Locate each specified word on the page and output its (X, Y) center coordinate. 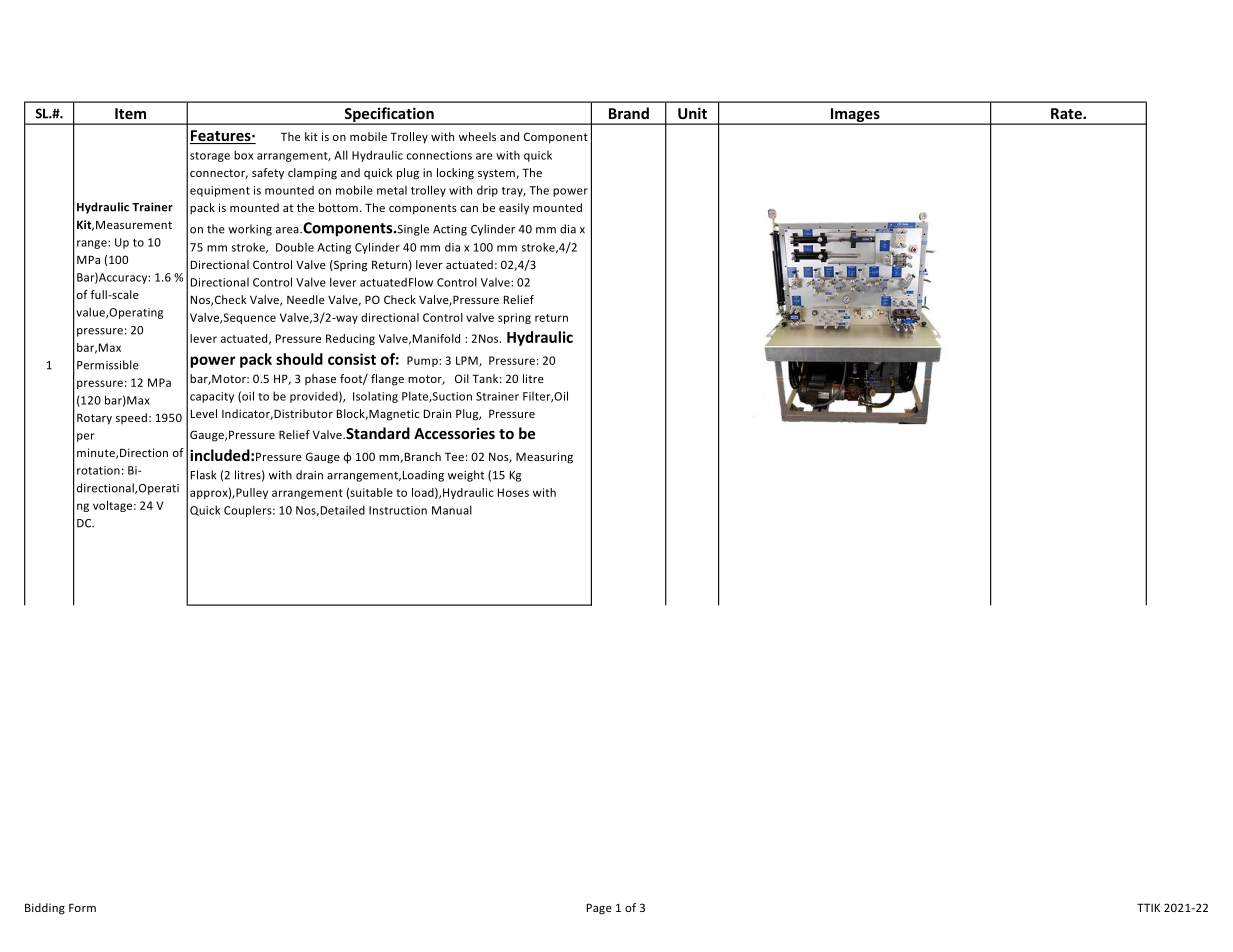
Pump (423, 361)
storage (210, 157)
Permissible (108, 365)
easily (514, 209)
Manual (452, 510)
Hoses (513, 492)
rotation (98, 470)
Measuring (544, 458)
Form (82, 907)
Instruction (398, 510)
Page (599, 909)
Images (855, 116)
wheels (477, 136)
